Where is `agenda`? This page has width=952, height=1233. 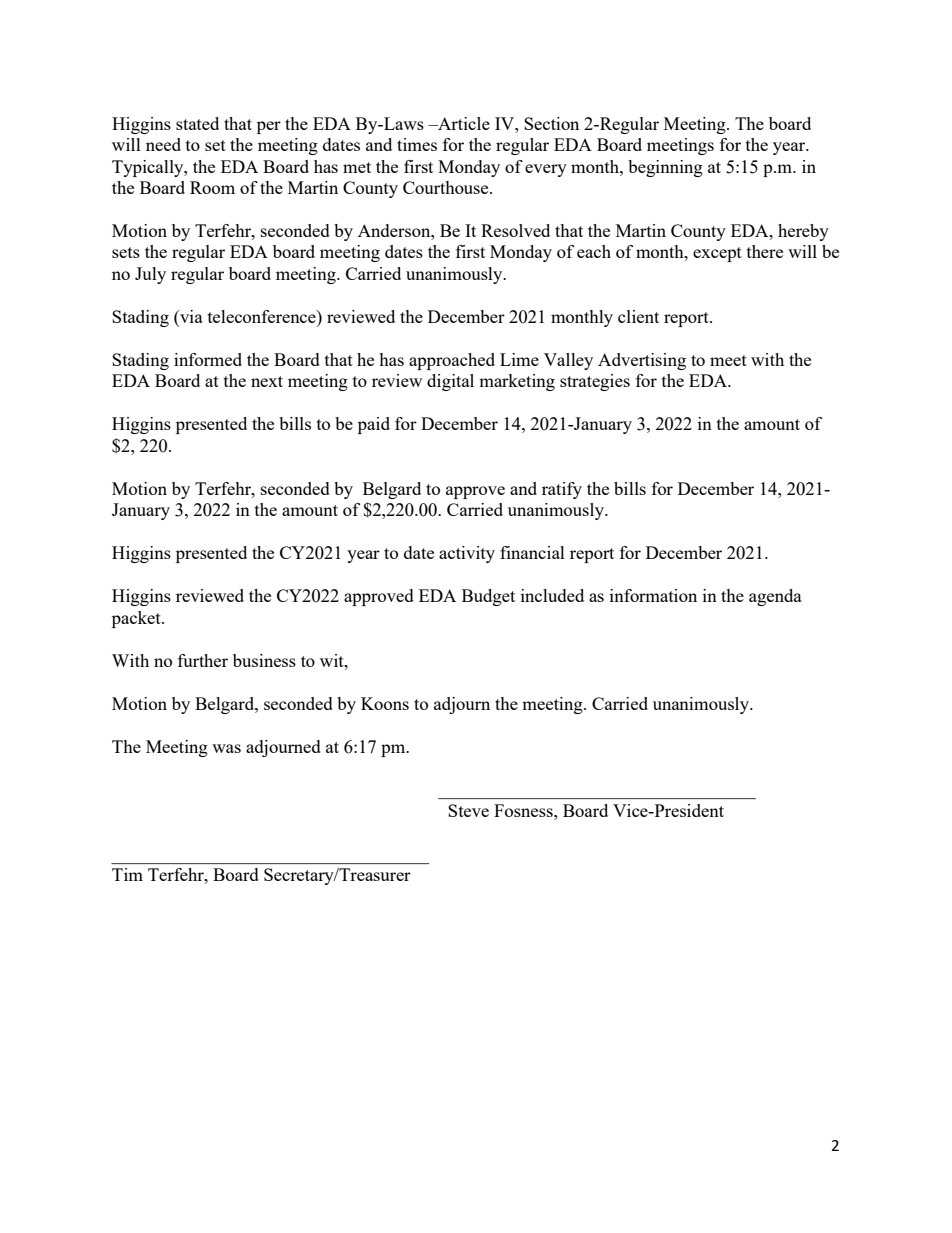 agenda is located at coordinates (775, 597).
